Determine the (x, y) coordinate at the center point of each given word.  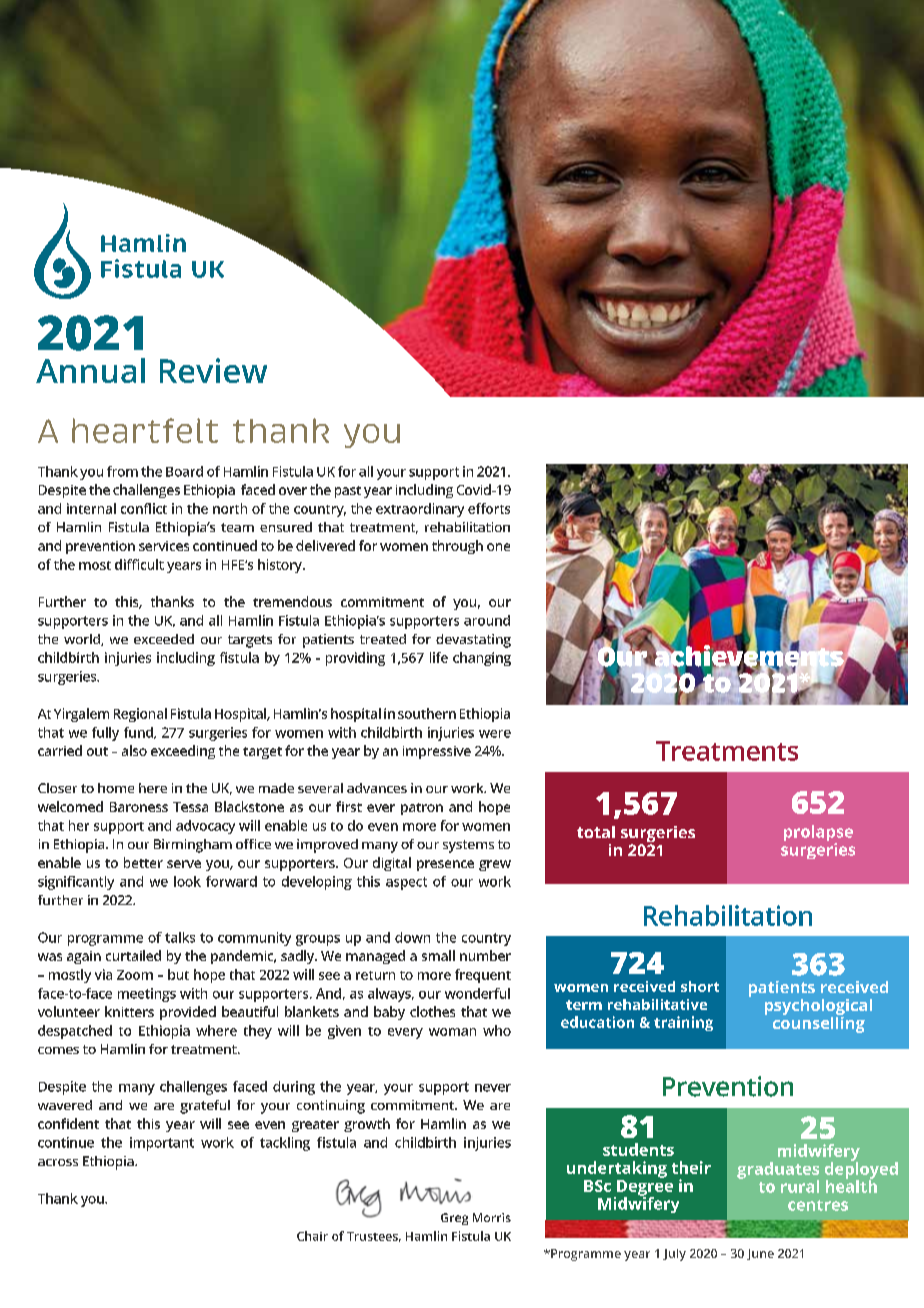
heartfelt (145, 430)
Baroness (139, 807)
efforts (489, 508)
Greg (454, 1219)
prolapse (818, 834)
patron (422, 809)
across (58, 1162)
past (348, 492)
